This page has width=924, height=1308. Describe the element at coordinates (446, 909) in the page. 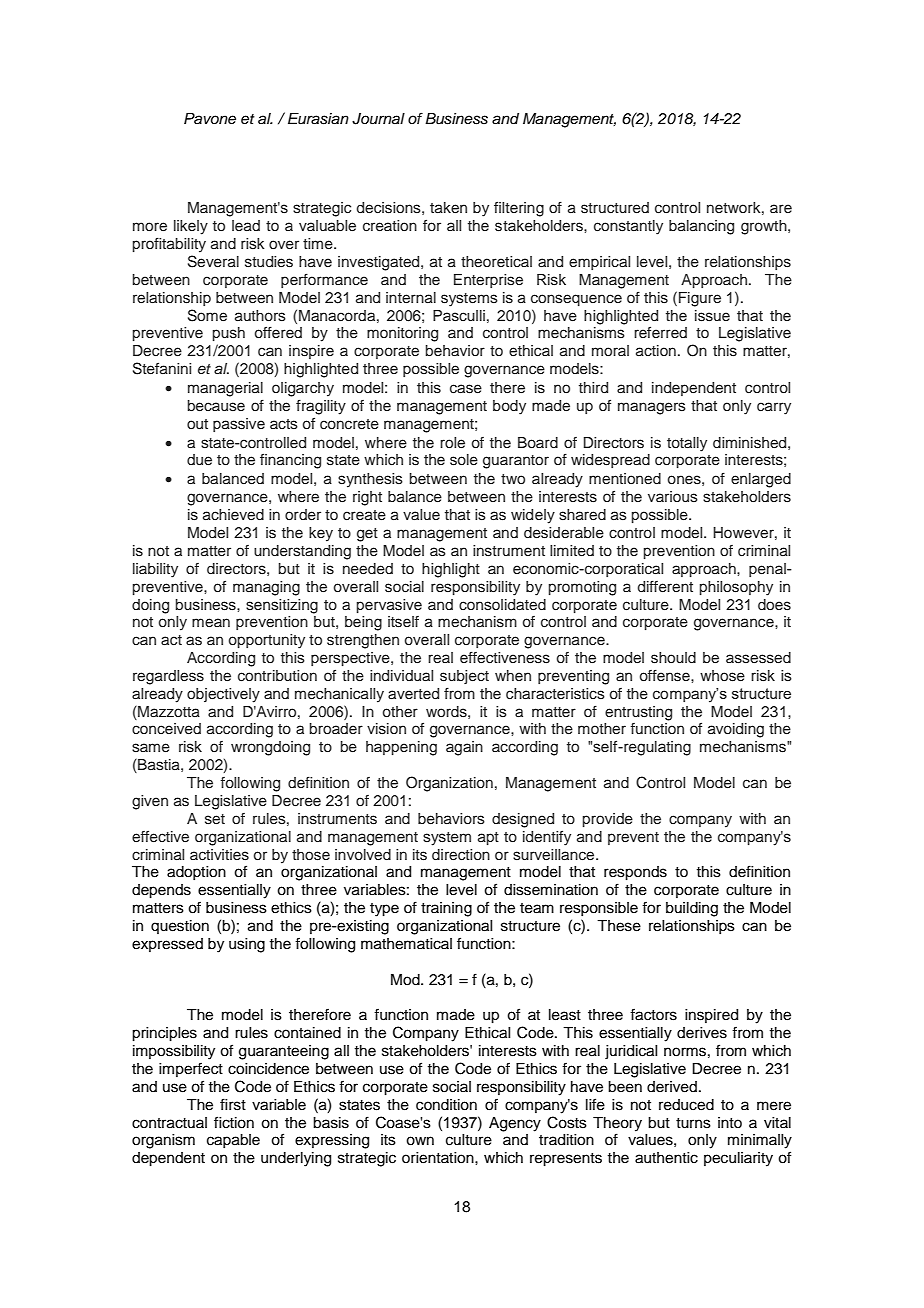

I see `training` at that location.
